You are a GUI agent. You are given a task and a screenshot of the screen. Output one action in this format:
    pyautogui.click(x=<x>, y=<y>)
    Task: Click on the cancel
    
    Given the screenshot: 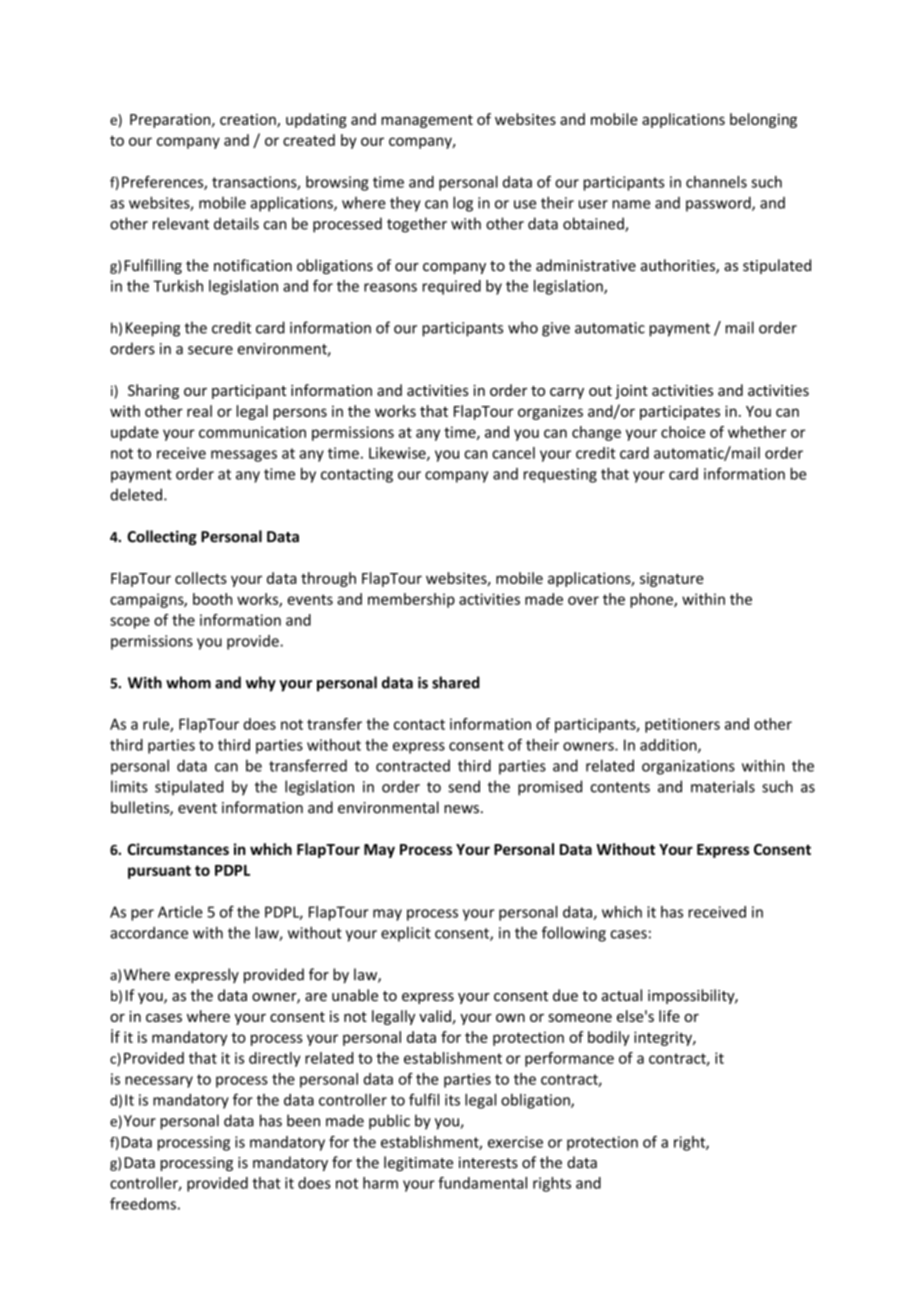 What is the action you would take?
    pyautogui.click(x=513, y=453)
